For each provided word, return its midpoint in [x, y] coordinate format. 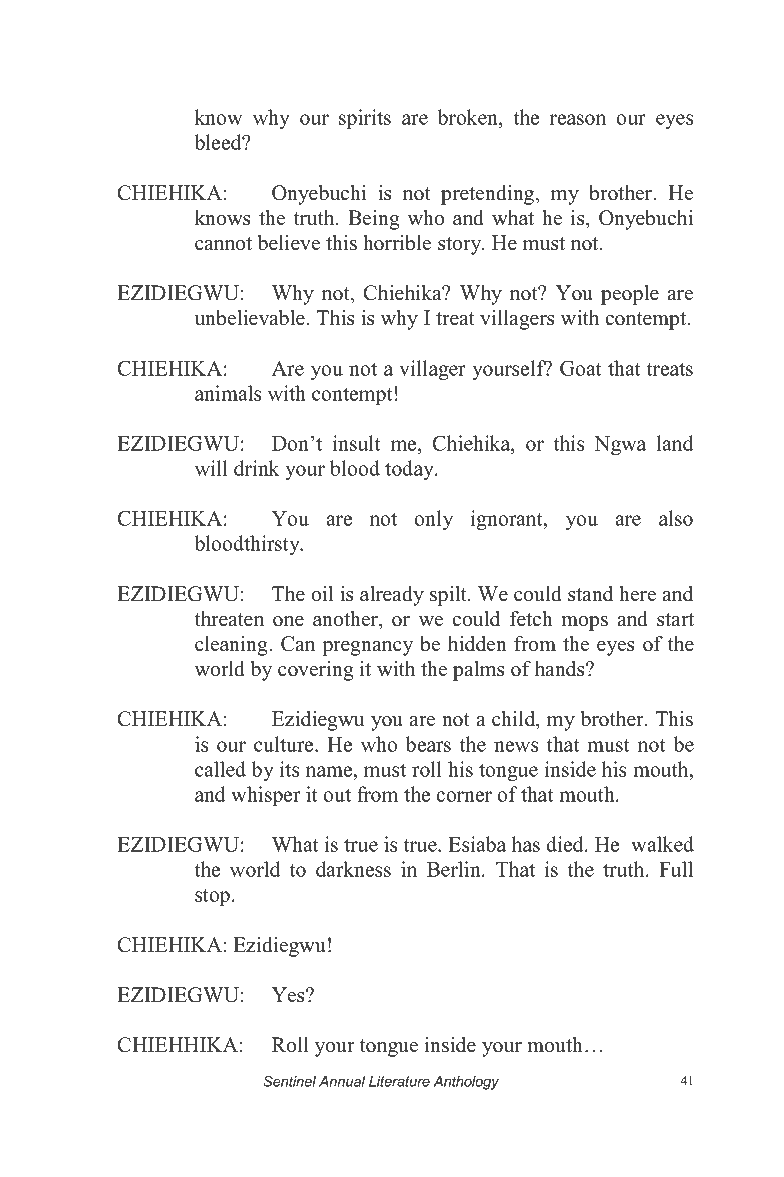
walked [662, 844]
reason [578, 119]
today [411, 470]
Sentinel [289, 1081]
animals [228, 393]
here [637, 594]
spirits [365, 119]
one [288, 621]
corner [464, 796]
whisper [266, 796]
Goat [580, 368]
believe [289, 243]
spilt [449, 596]
